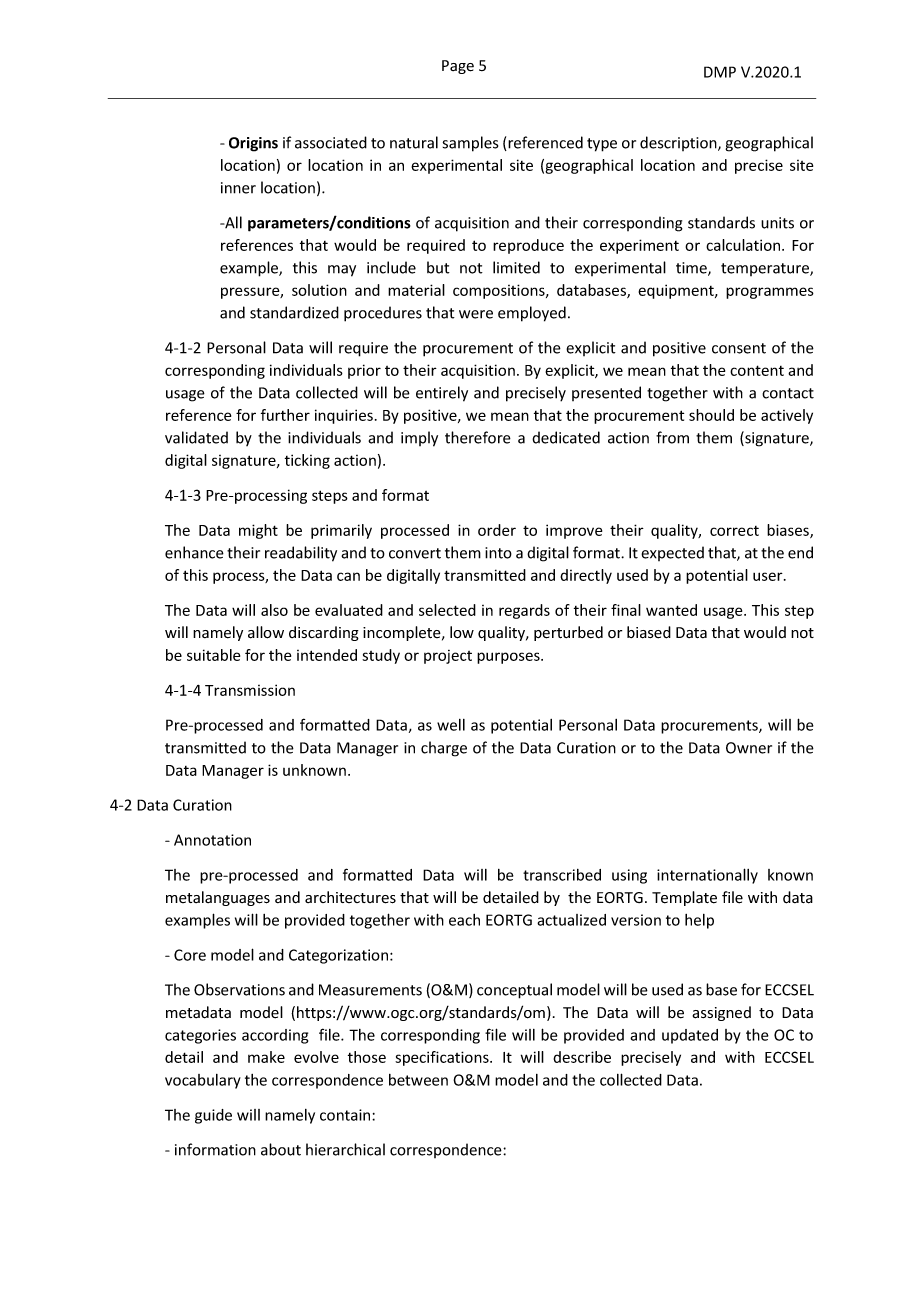 This screenshot has width=924, height=1308. I want to click on about, so click(281, 1149).
